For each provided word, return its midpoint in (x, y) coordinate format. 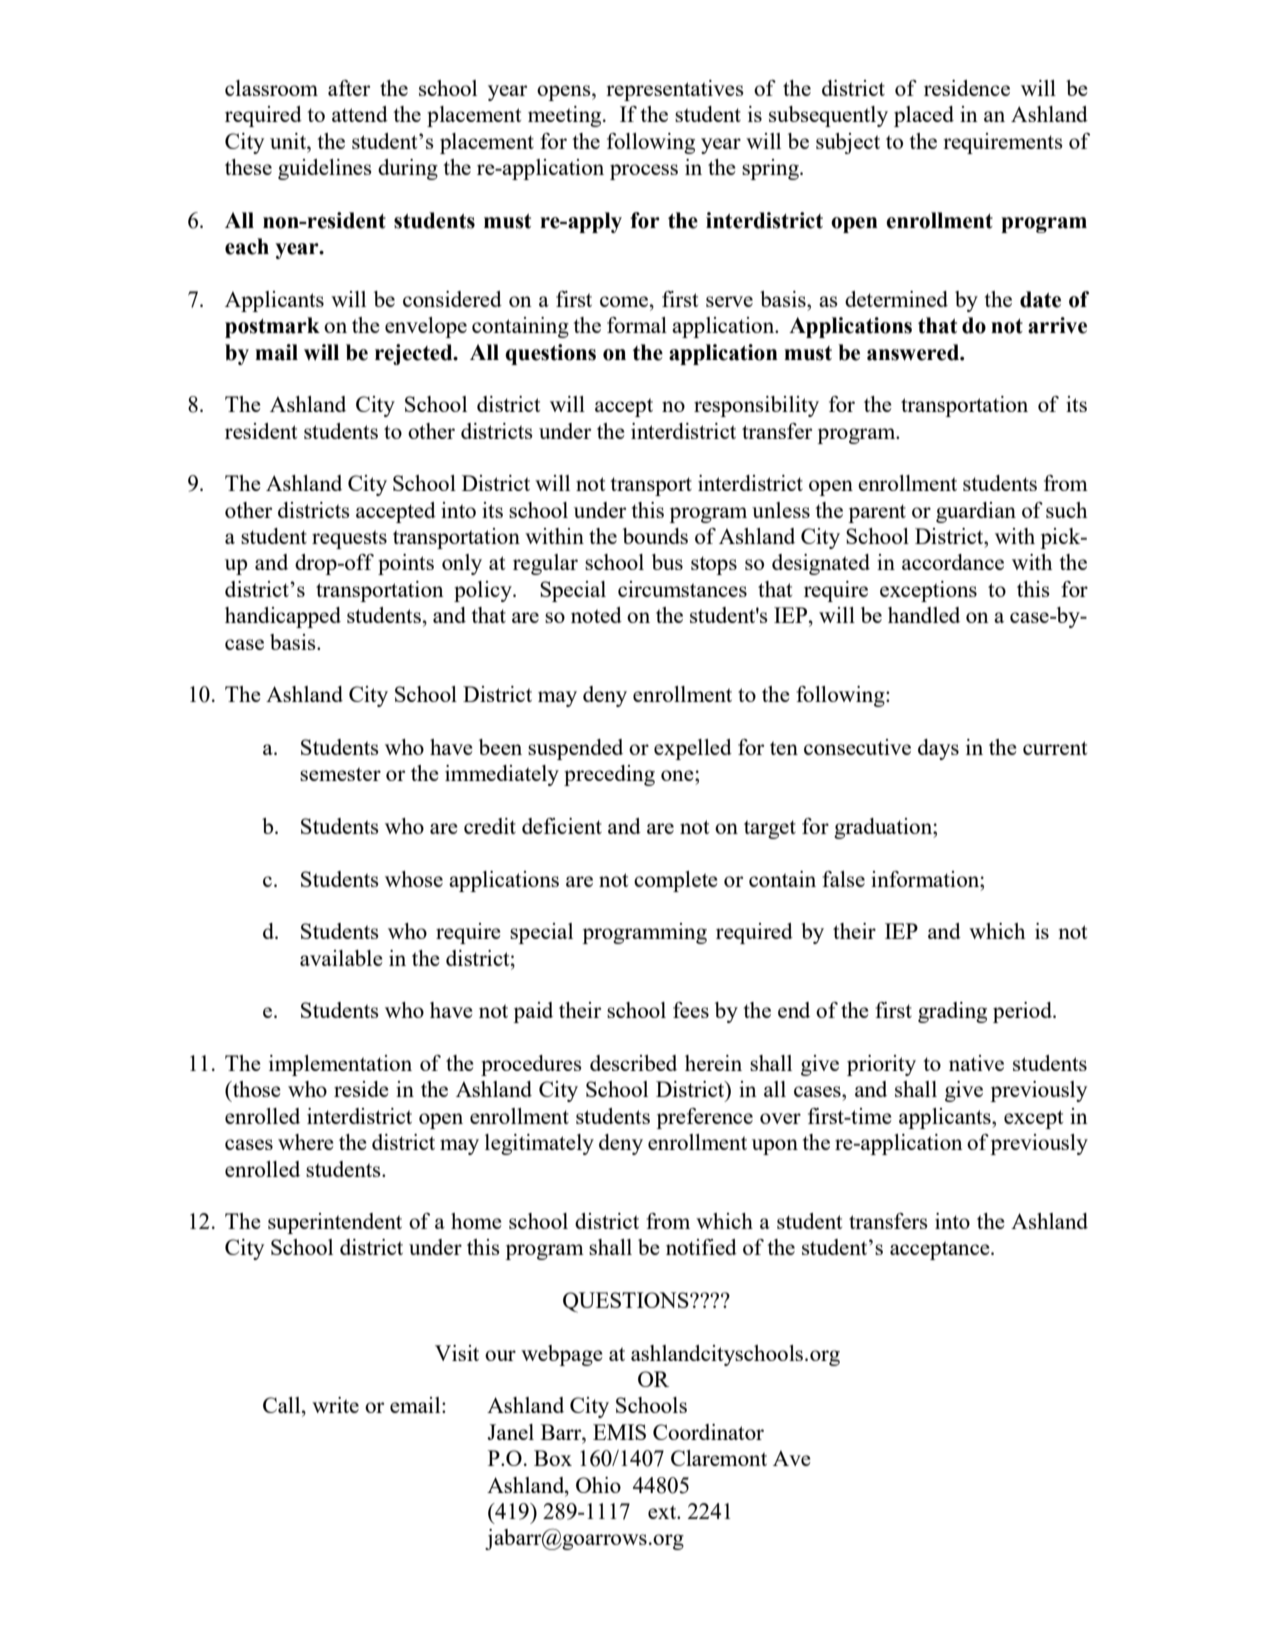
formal (637, 325)
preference (704, 1118)
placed (924, 116)
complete (676, 881)
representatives (675, 90)
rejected (415, 354)
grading (952, 1012)
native (976, 1063)
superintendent (335, 1223)
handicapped (283, 617)
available (341, 958)
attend (360, 114)
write (335, 1405)
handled (924, 615)
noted (596, 615)
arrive (1057, 325)
